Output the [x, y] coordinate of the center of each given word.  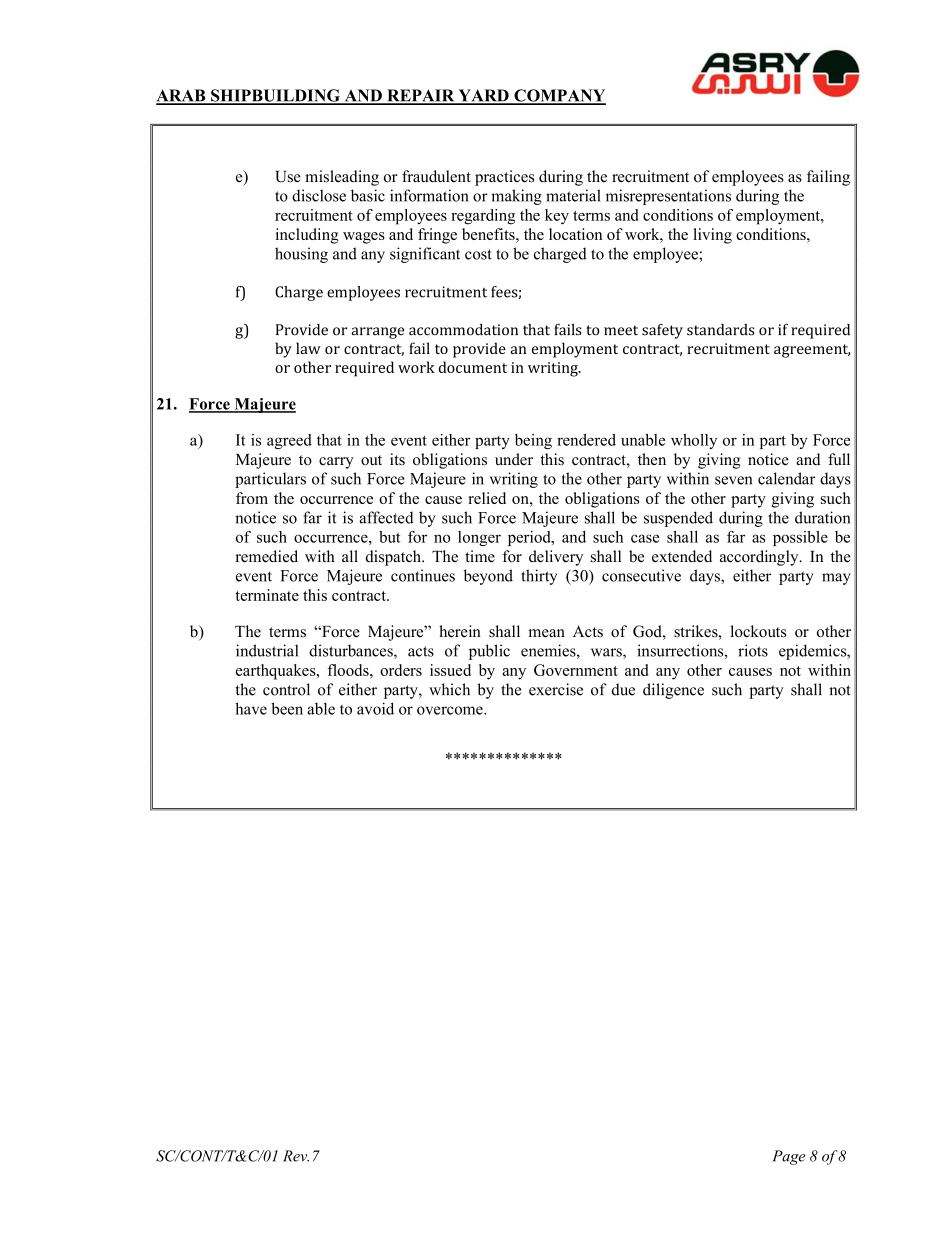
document [473, 367]
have [251, 708]
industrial [267, 650]
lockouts [758, 631]
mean [546, 633]
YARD [483, 96]
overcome [451, 710]
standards [720, 330]
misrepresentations [668, 197]
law [308, 348]
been [287, 708]
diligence [673, 691]
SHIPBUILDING [275, 96]
